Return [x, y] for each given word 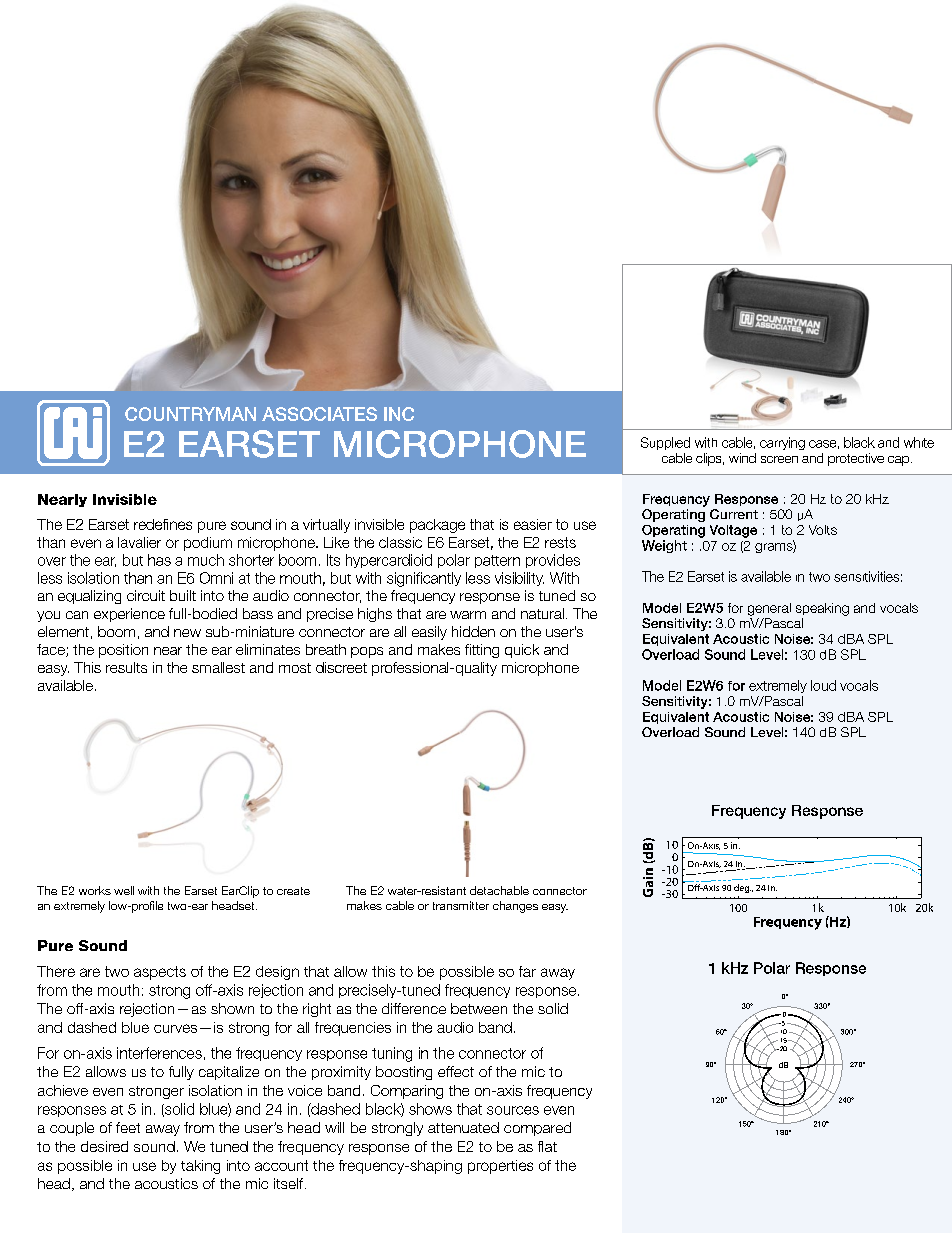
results [126, 667]
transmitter [461, 905]
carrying [782, 443]
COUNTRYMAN [190, 414]
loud [823, 685]
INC [399, 414]
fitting [482, 651]
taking [200, 1167]
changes [515, 907]
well [124, 890]
